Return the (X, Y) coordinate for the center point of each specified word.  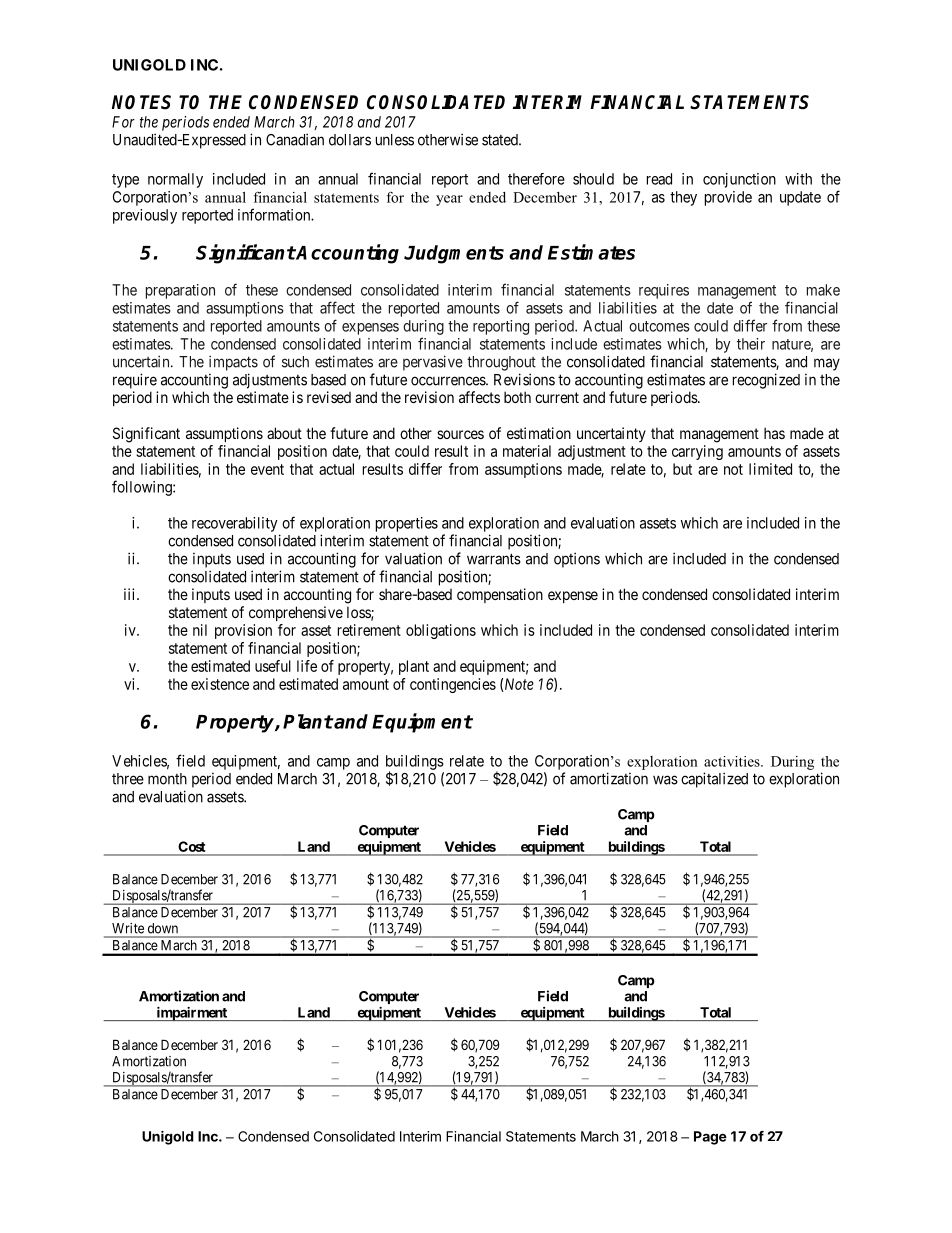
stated (501, 140)
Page (710, 1138)
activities (733, 761)
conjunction (739, 180)
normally (175, 180)
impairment (191, 1014)
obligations (441, 631)
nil (200, 630)
